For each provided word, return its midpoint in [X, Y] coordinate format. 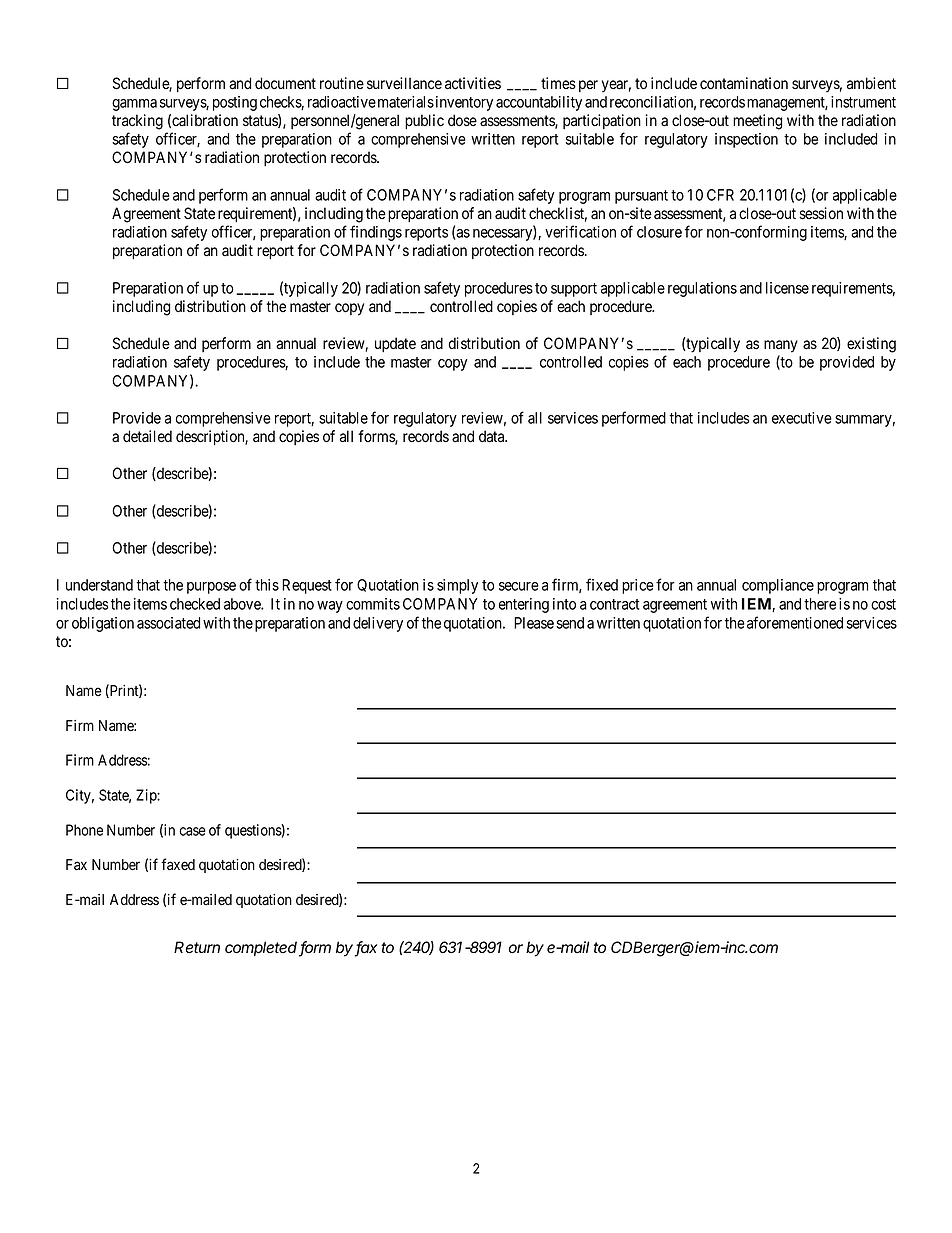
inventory [463, 103]
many [781, 346]
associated [168, 623]
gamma [134, 105]
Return [197, 947]
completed [262, 949]
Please [534, 623]
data [493, 436]
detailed [147, 436]
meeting [758, 122]
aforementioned [795, 622]
